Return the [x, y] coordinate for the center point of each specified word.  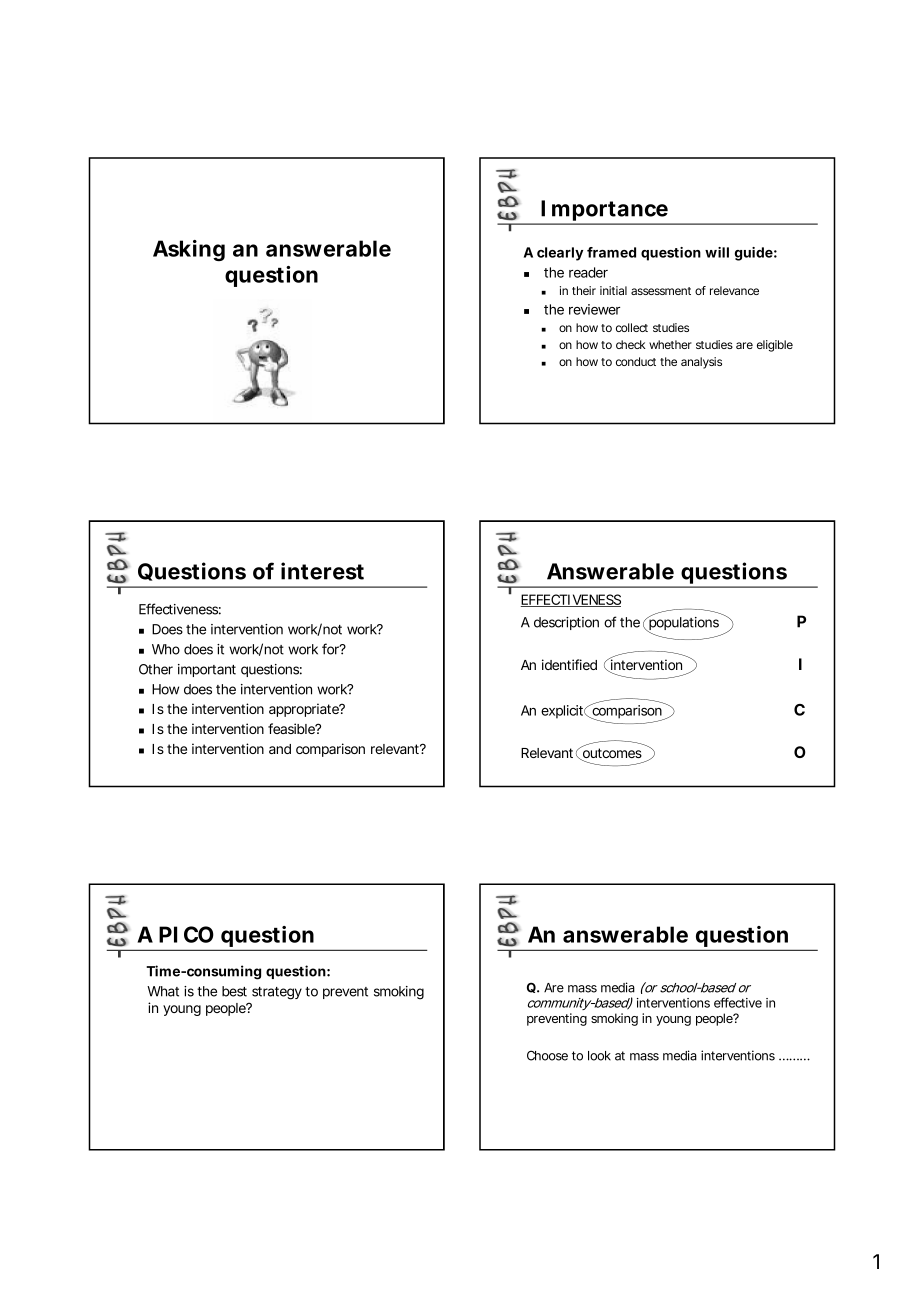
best [234, 991]
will [717, 252]
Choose [547, 1055]
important [207, 670]
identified [569, 664]
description [566, 623]
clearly [560, 254]
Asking [189, 250]
